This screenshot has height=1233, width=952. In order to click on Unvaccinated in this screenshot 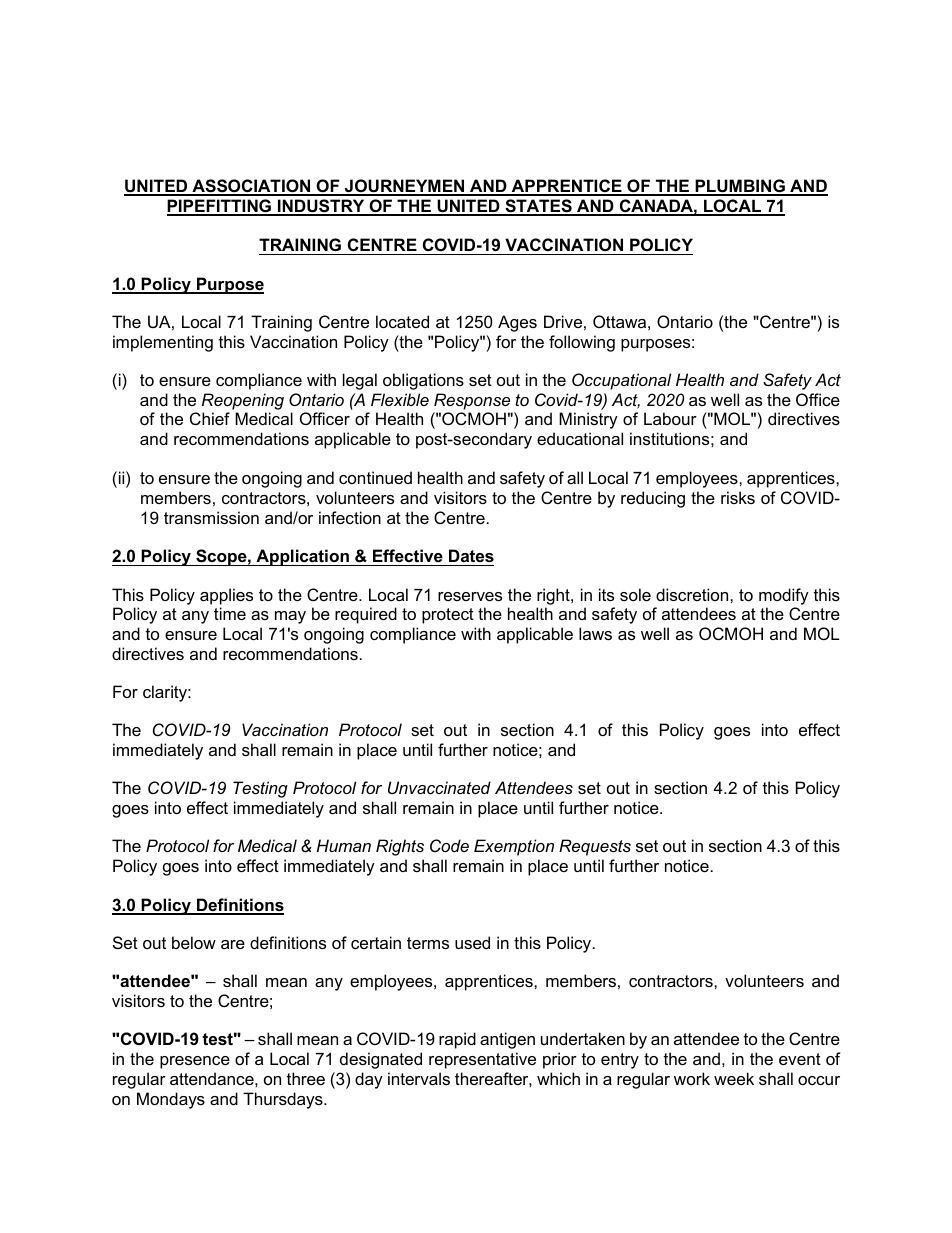, I will do `click(439, 787)`.
